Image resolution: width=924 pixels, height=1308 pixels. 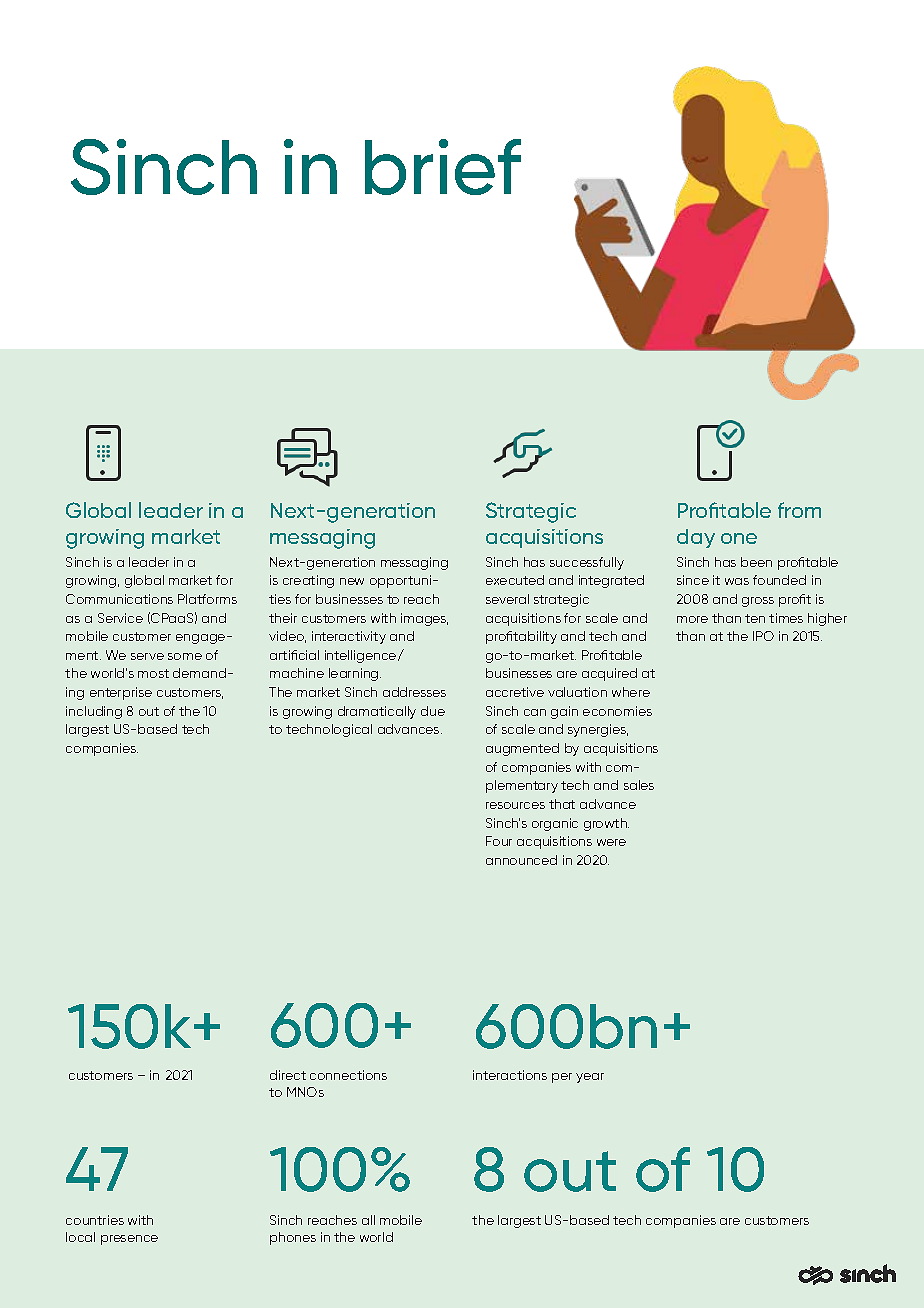 I want to click on executed, so click(x=515, y=580).
